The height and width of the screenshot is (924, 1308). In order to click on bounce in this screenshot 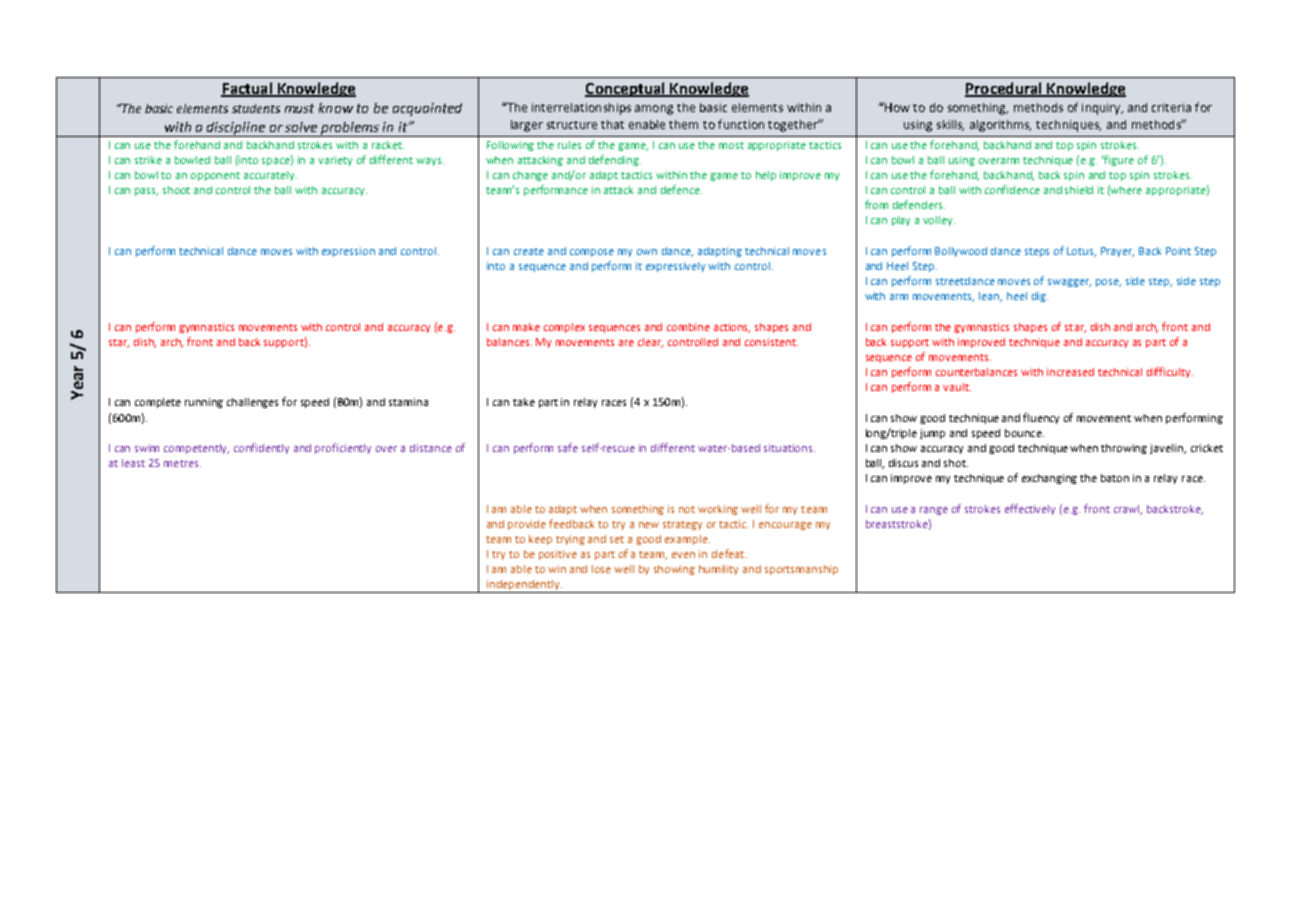, I will do `click(1024, 433)`.
